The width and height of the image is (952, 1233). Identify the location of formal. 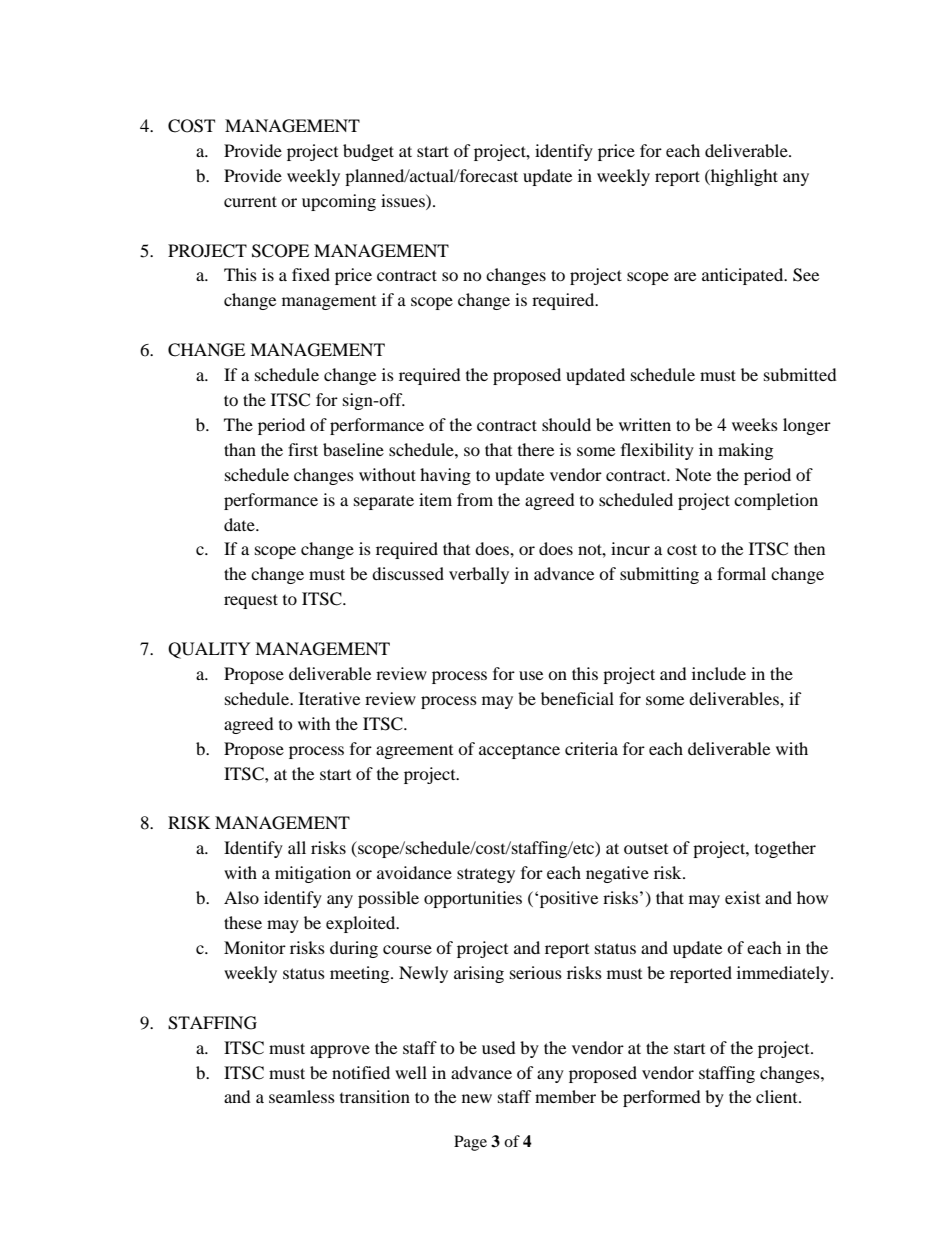
(741, 573).
